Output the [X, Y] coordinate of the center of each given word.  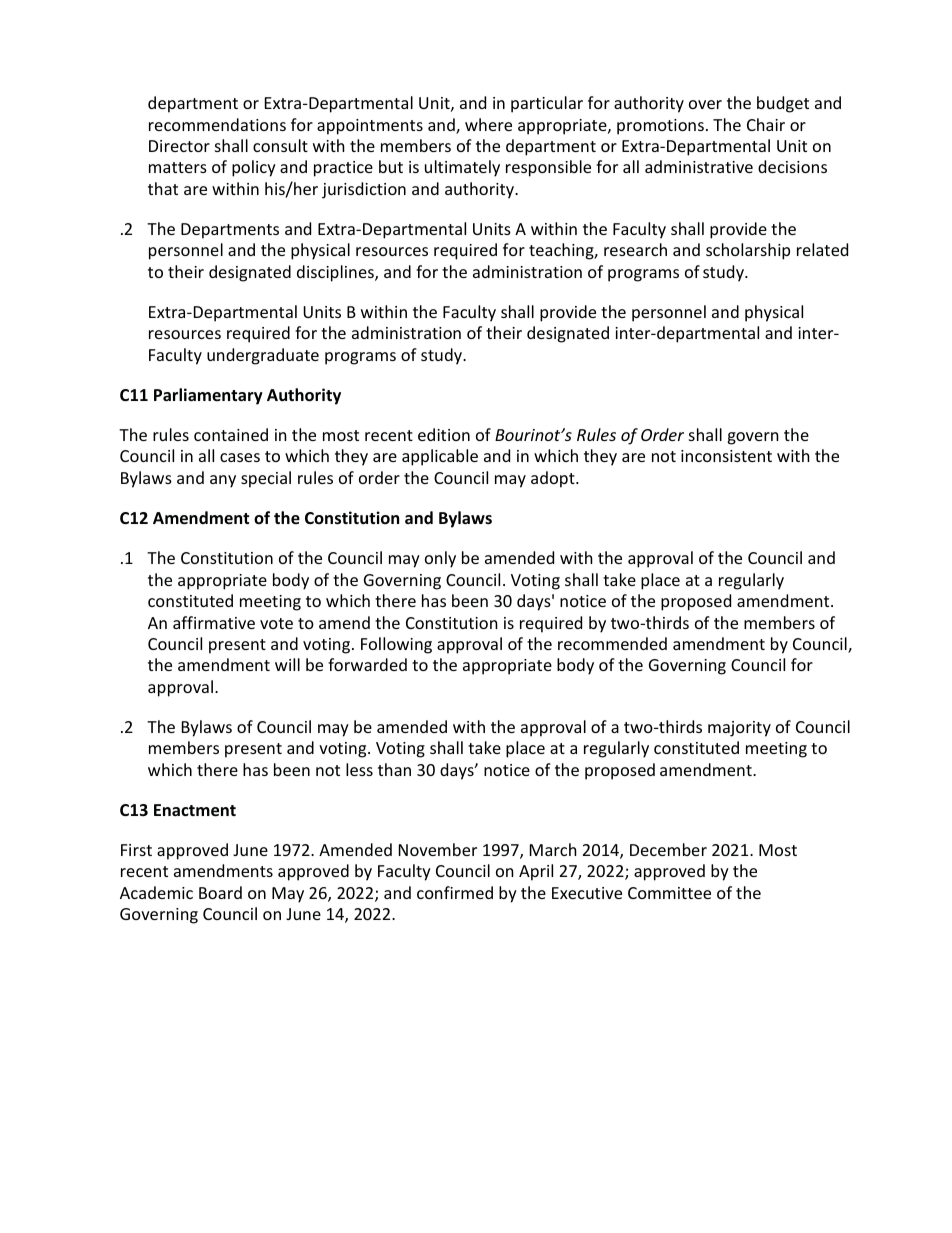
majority [739, 729]
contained [231, 434]
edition [444, 434]
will [287, 664]
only [440, 559]
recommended [612, 643]
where [488, 124]
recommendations [217, 124]
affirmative [214, 622]
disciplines [336, 273]
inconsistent [726, 456]
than [394, 769]
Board [220, 892]
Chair [766, 124]
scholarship [748, 251]
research [635, 249]
